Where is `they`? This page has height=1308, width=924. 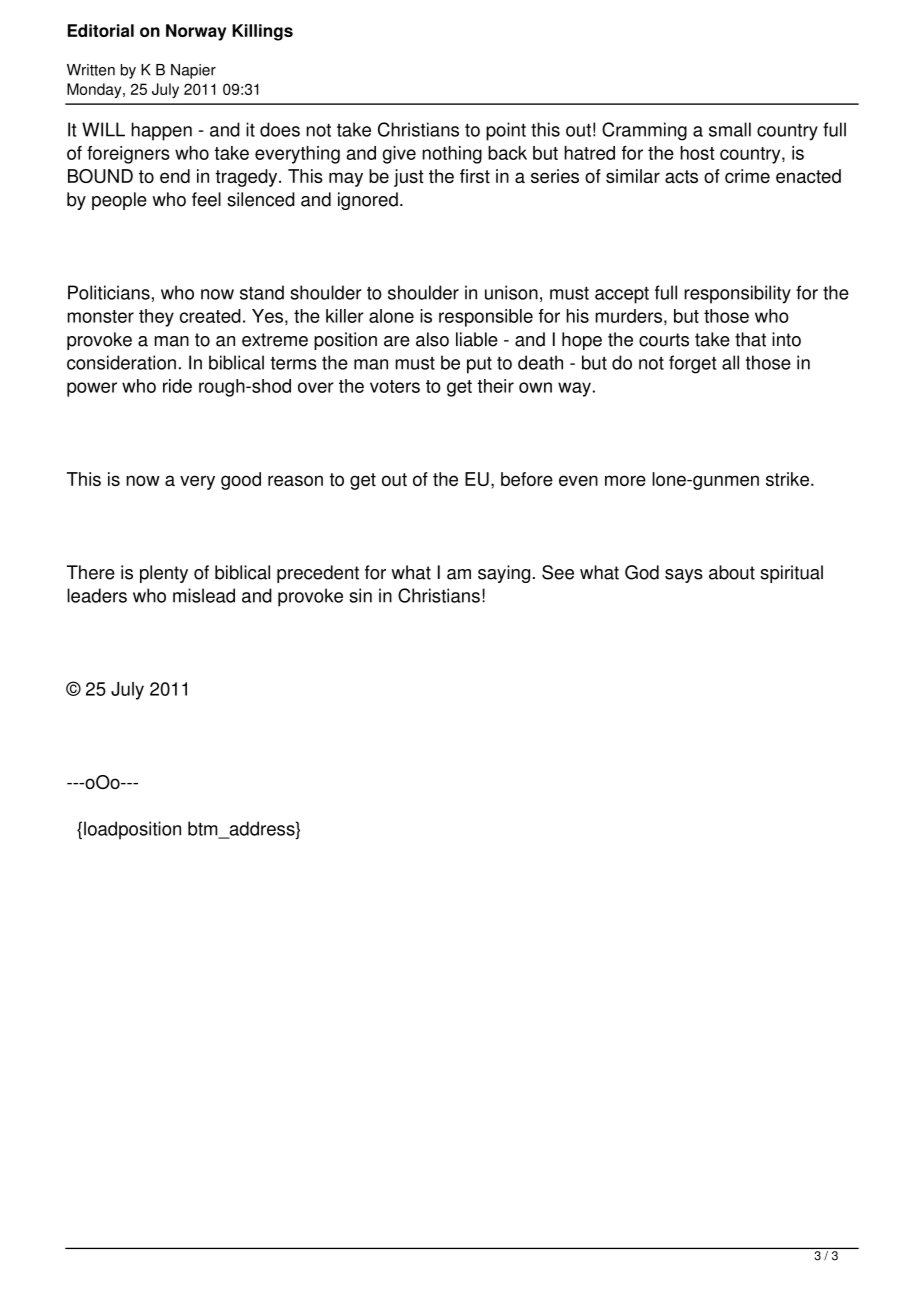
they is located at coordinates (156, 318).
